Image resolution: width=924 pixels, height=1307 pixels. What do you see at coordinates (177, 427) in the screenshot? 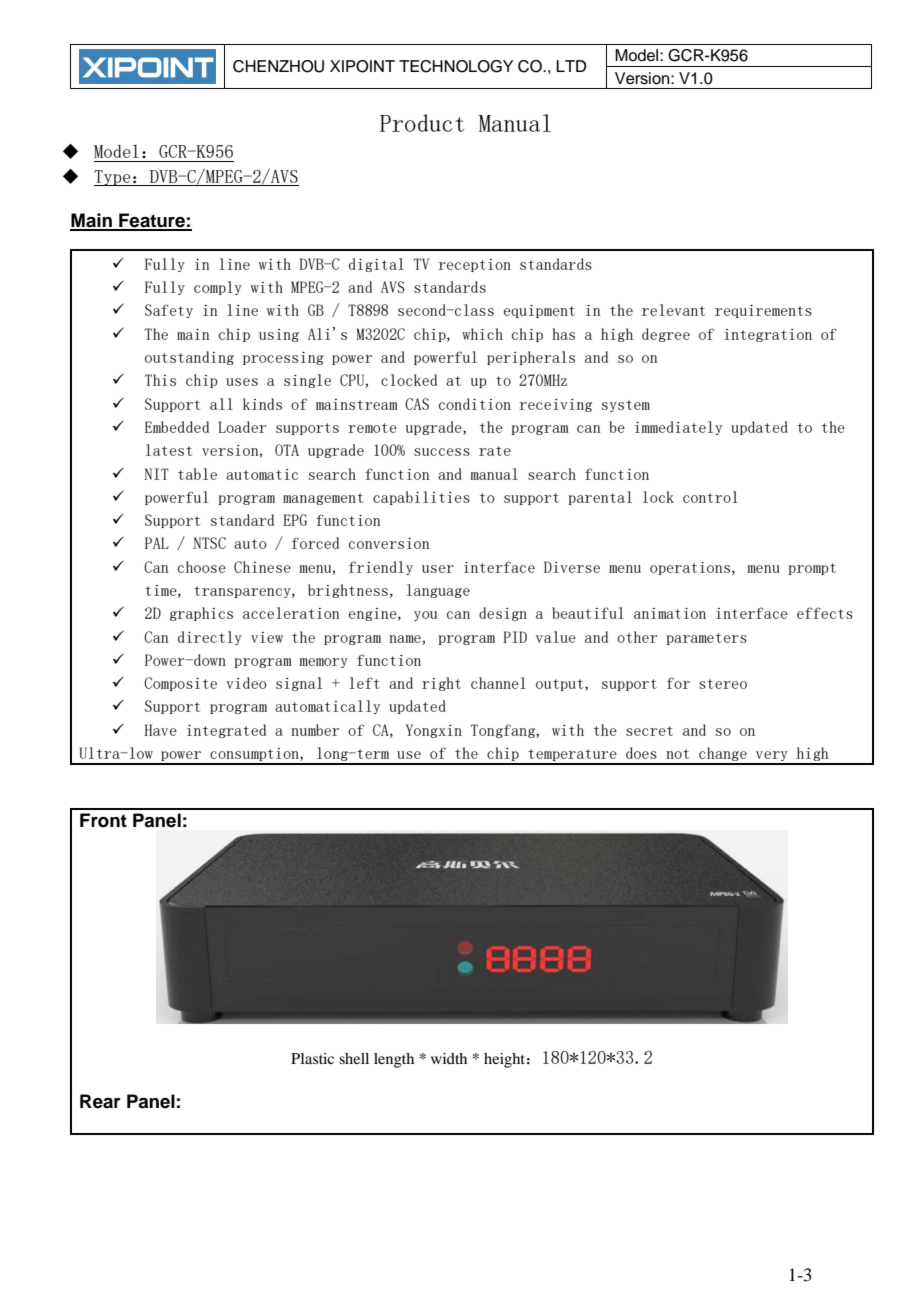
I see `Embedded` at bounding box center [177, 427].
